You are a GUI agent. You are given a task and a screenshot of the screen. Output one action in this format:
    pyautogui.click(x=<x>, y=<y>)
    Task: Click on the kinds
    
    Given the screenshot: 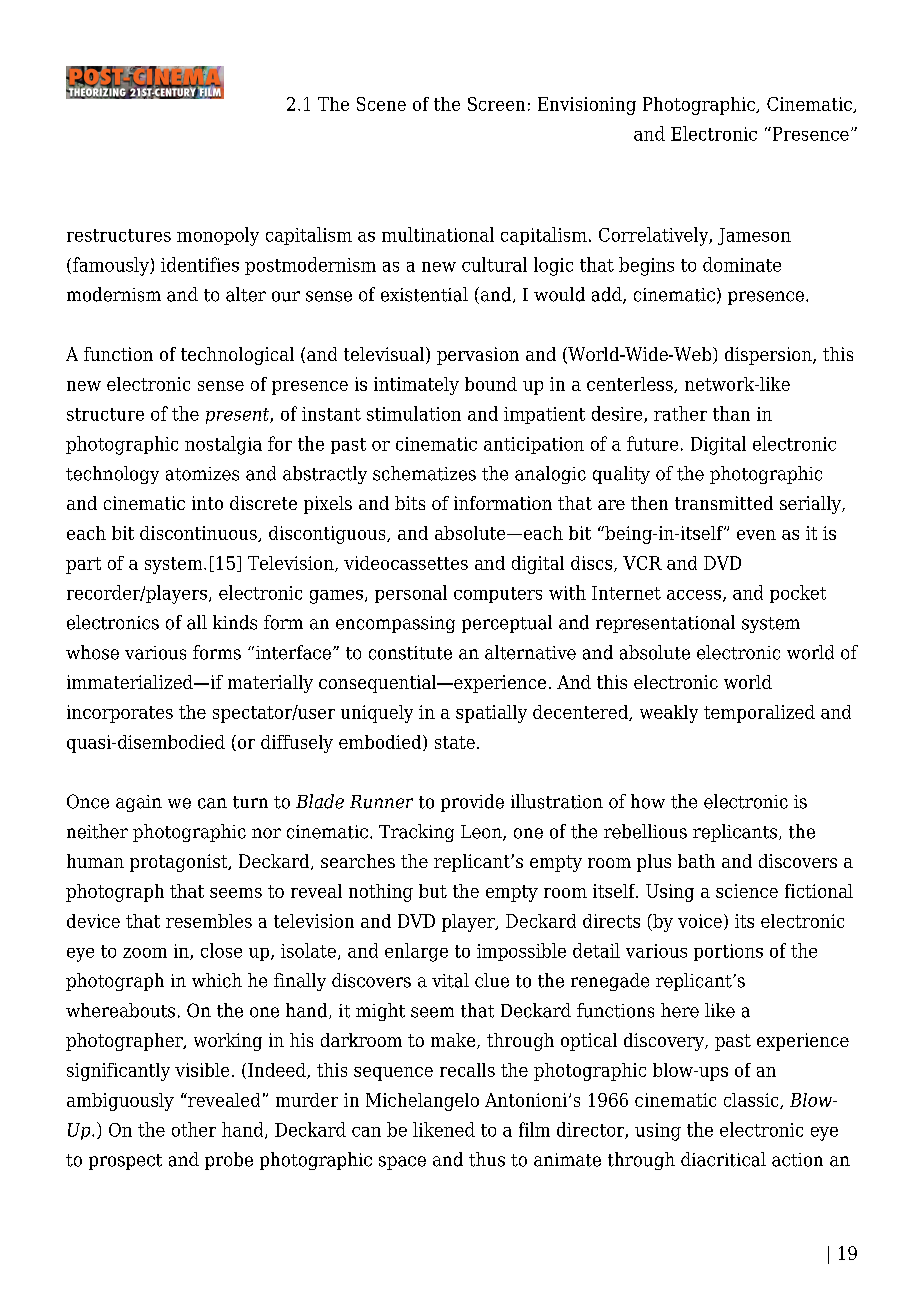 What is the action you would take?
    pyautogui.click(x=235, y=622)
